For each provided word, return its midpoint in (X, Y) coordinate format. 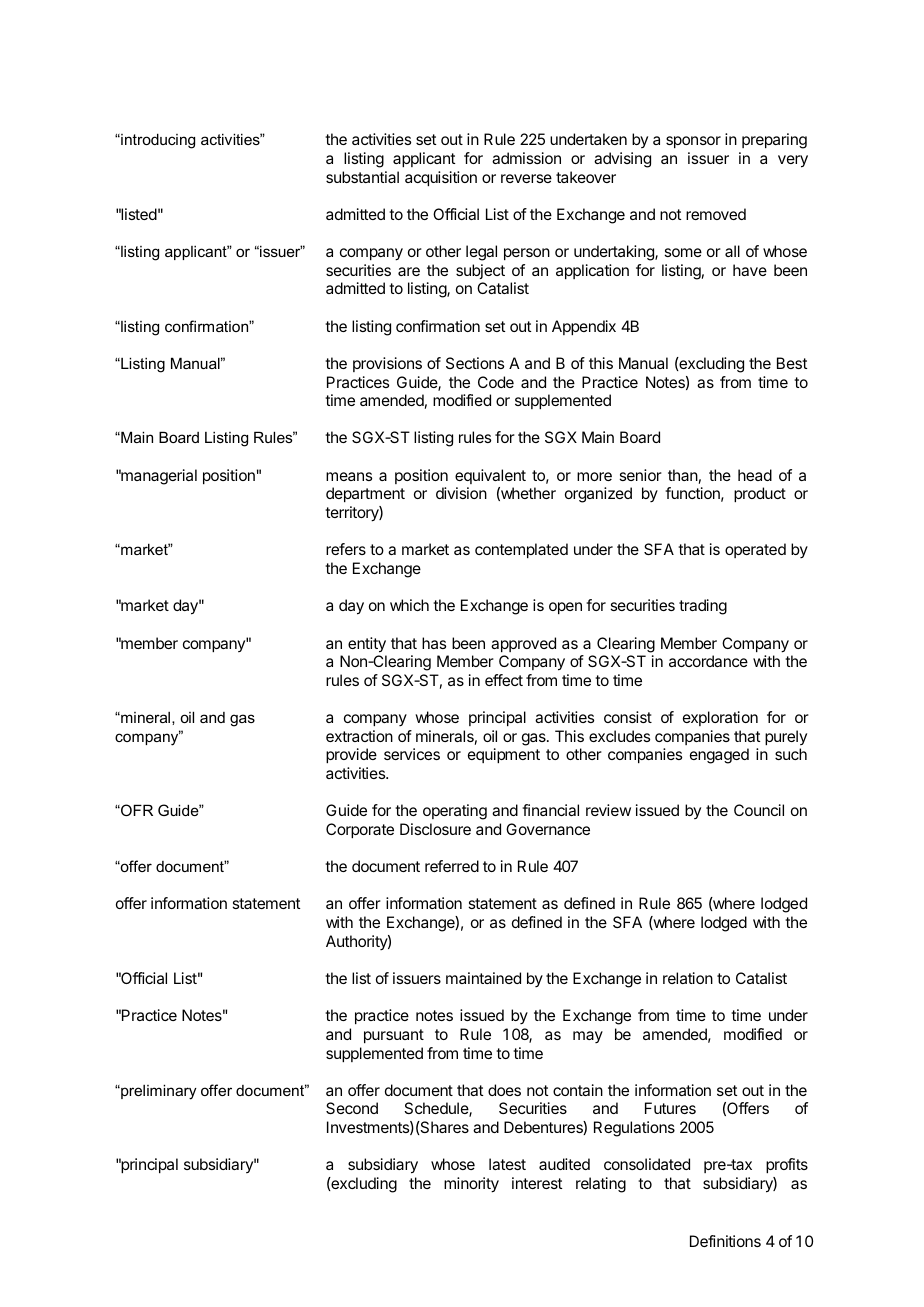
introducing (157, 141)
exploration (720, 718)
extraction (359, 736)
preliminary (158, 1092)
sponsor (693, 142)
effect (504, 680)
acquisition (441, 178)
